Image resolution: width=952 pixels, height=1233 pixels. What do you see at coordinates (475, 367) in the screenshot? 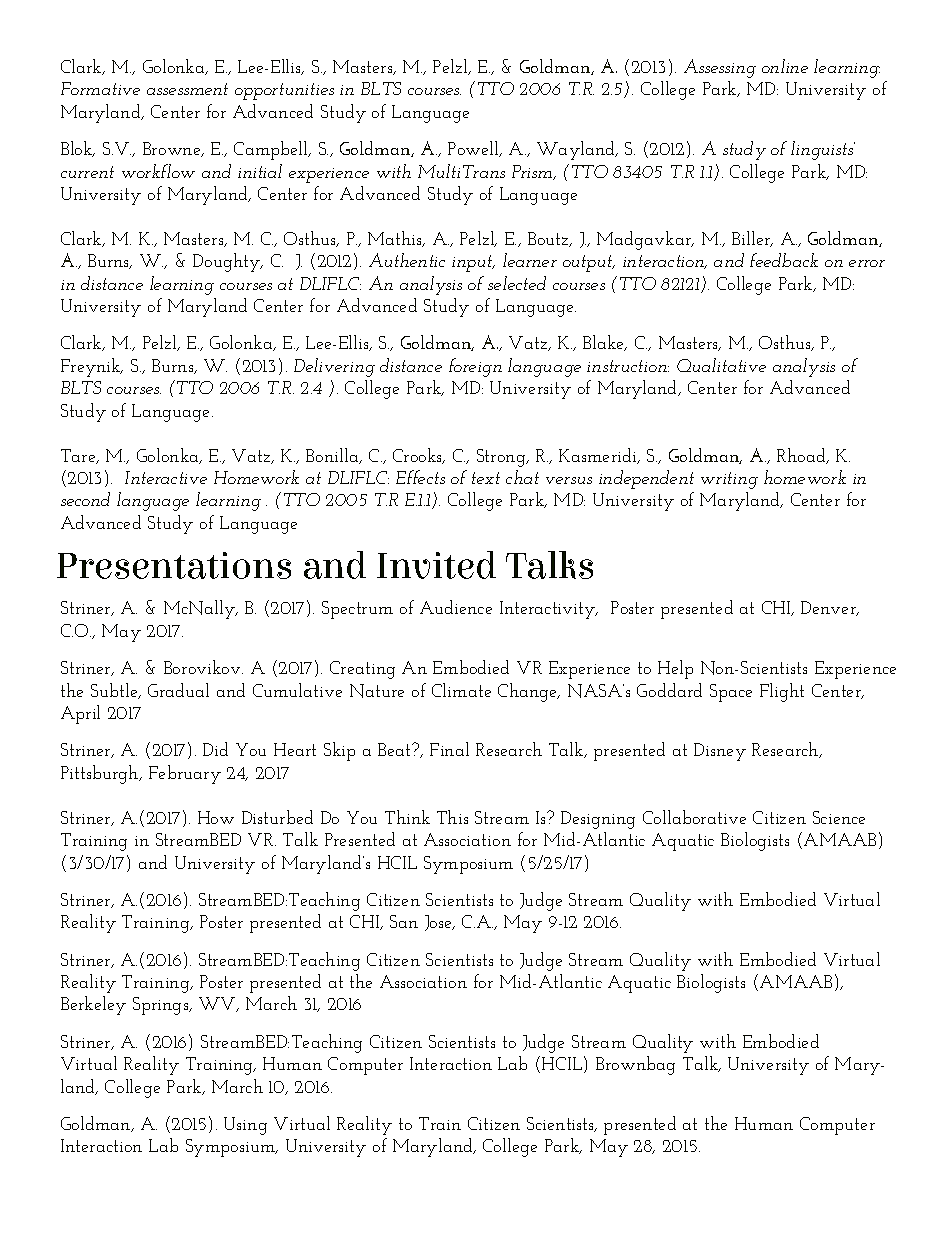
I see `foreign` at bounding box center [475, 367].
